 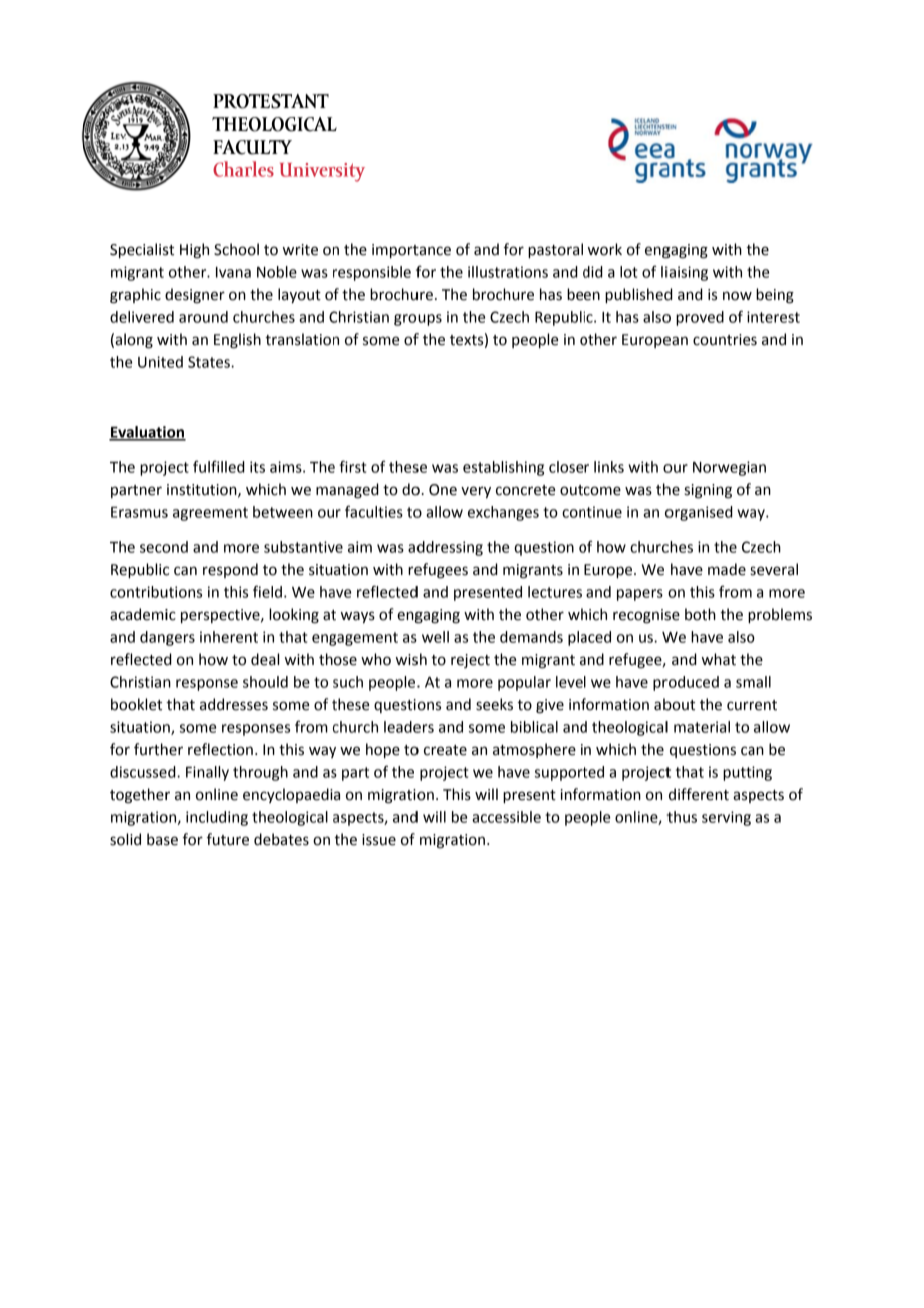 What do you see at coordinates (233, 272) in the image?
I see `Ivana` at bounding box center [233, 272].
